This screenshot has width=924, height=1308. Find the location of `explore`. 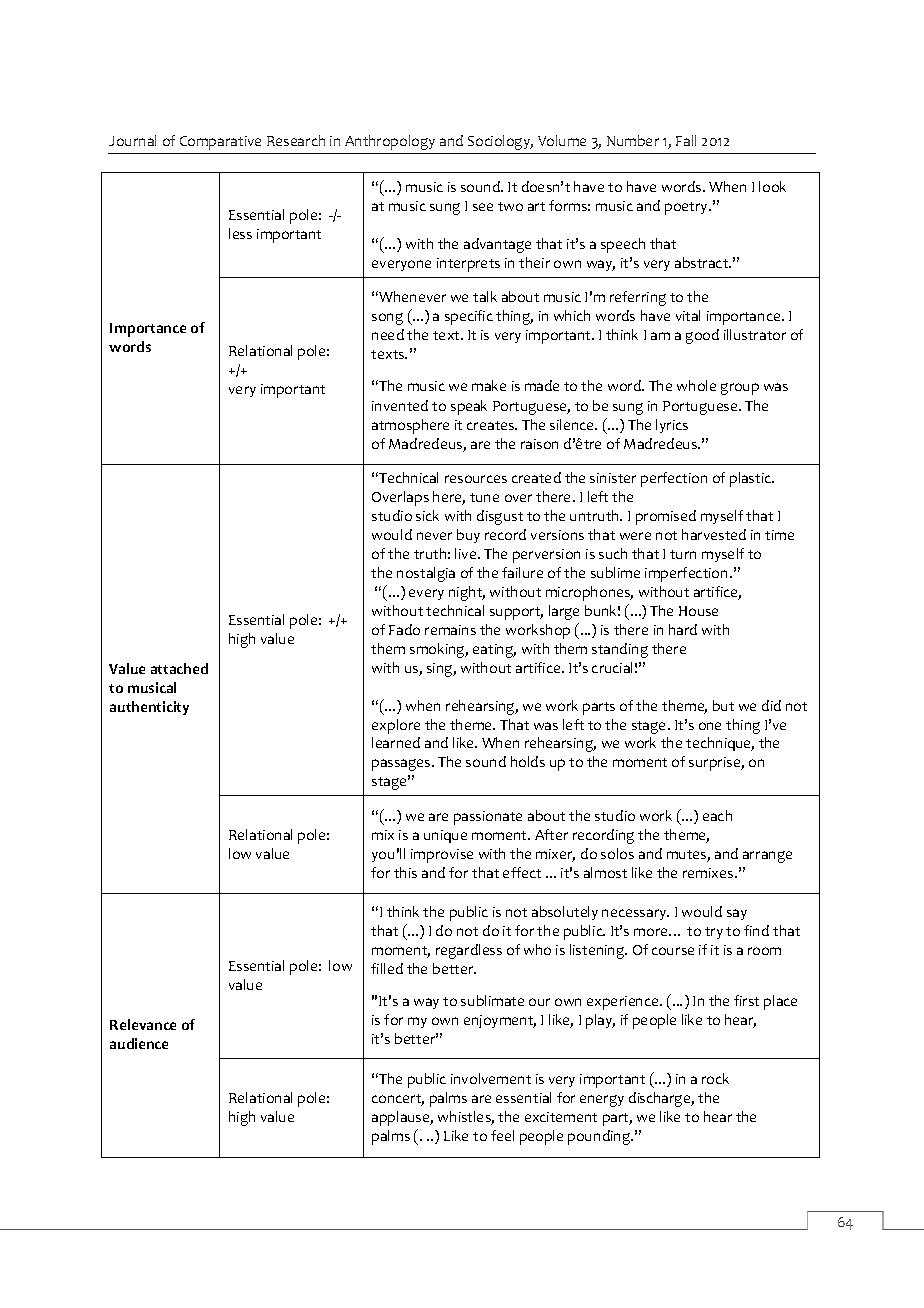

explore is located at coordinates (396, 726).
